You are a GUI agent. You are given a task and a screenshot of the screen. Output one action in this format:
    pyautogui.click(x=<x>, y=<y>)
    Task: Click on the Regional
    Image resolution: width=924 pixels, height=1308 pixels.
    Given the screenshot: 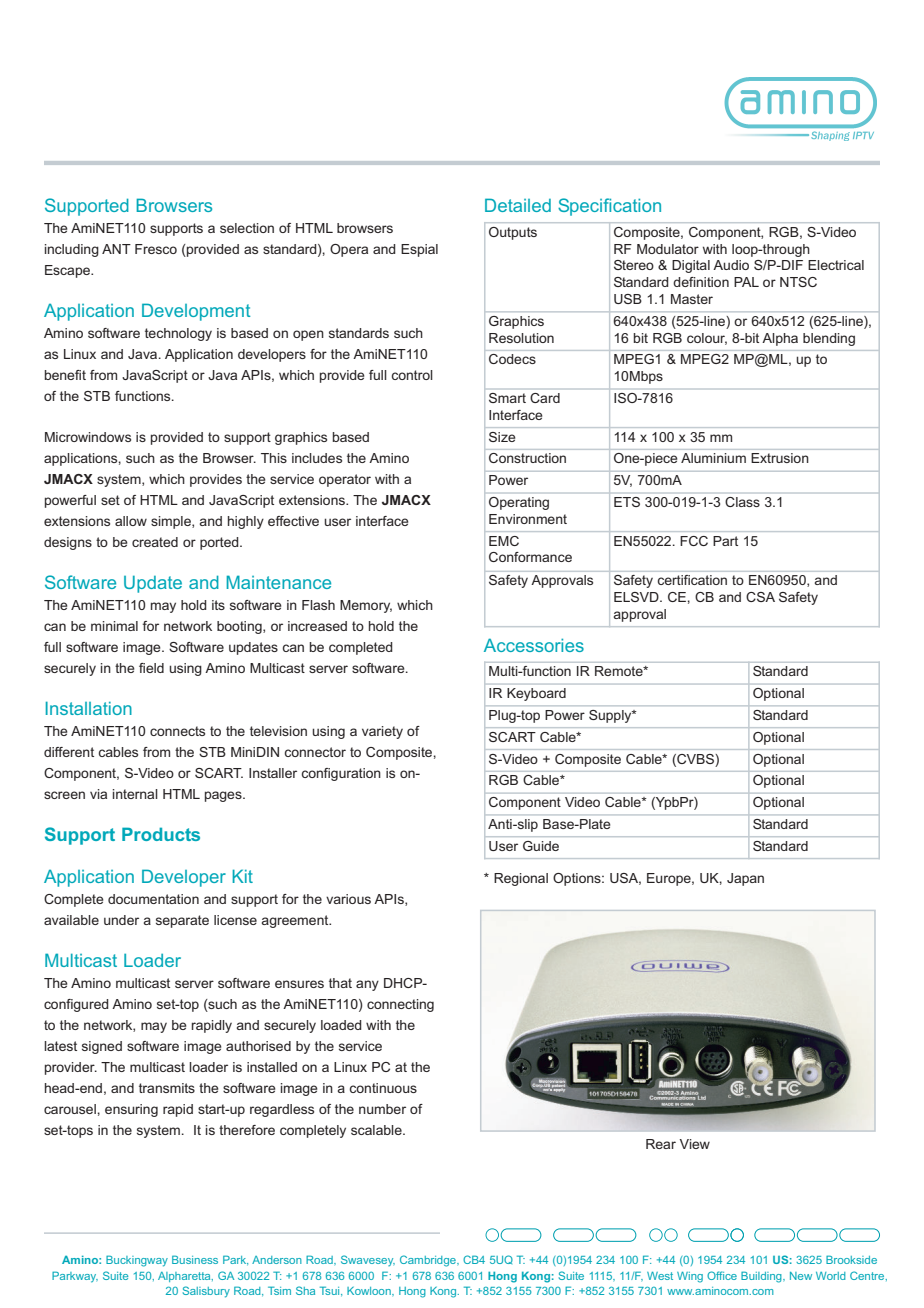 What is the action you would take?
    pyautogui.click(x=521, y=879)
